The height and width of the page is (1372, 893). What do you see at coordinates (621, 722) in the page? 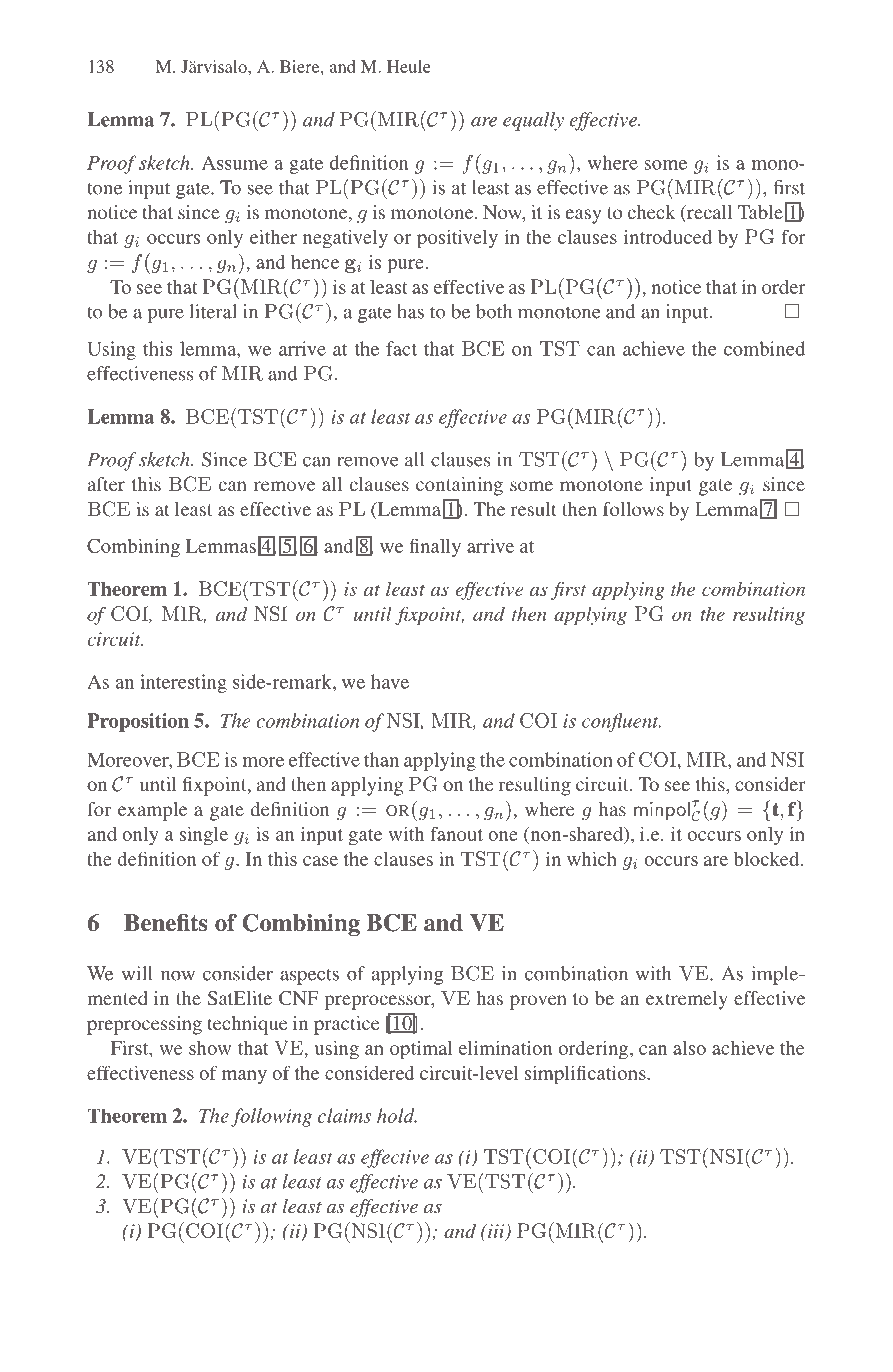
I see `confluent` at bounding box center [621, 722].
